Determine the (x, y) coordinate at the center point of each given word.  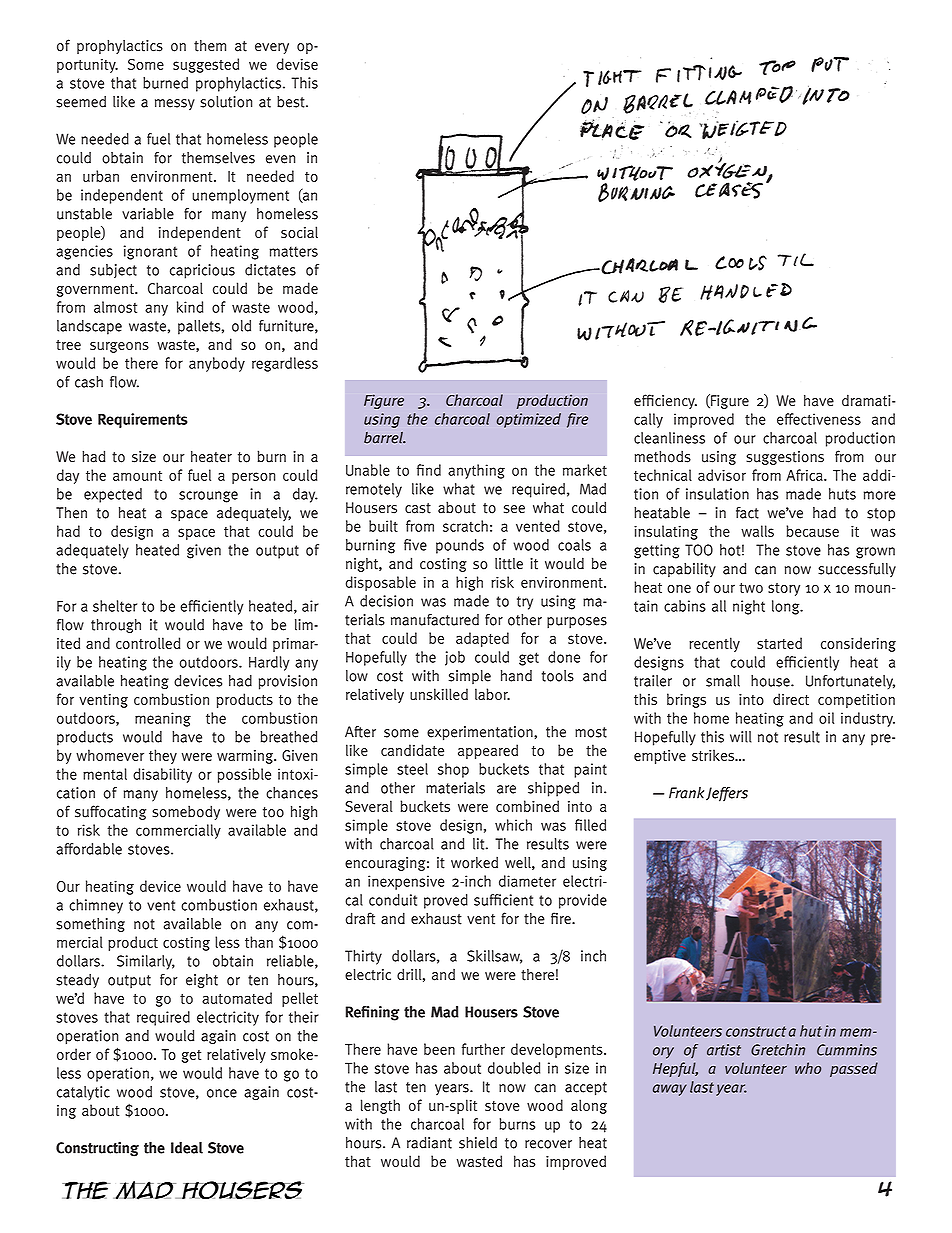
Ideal (187, 1148)
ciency (676, 402)
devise (297, 64)
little (509, 564)
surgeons (119, 347)
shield (478, 1143)
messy (175, 104)
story (784, 589)
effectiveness (819, 419)
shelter (115, 606)
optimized (529, 420)
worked (474, 862)
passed (854, 1069)
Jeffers (727, 794)
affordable (89, 849)
